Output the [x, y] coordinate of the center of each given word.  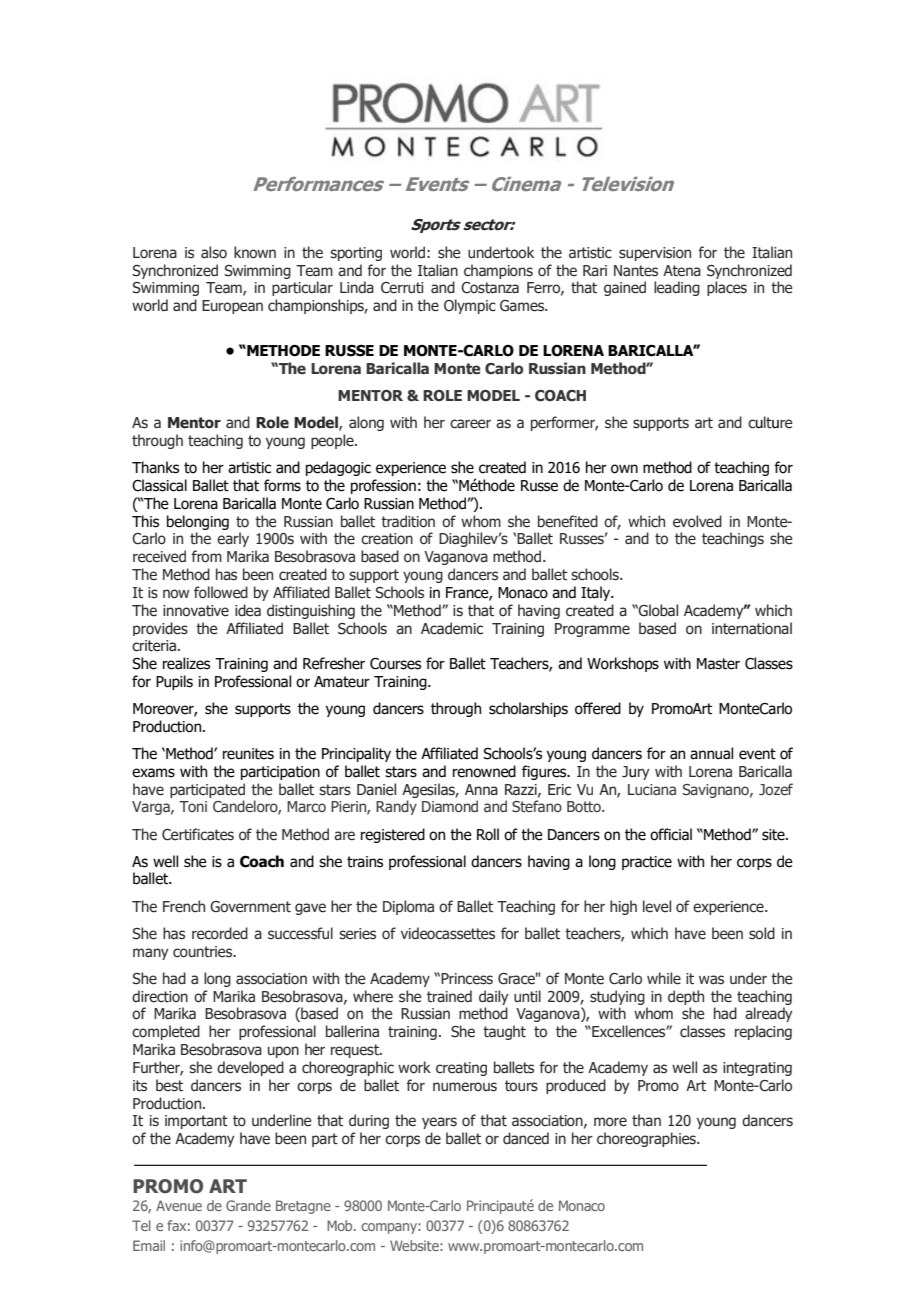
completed [166, 1032]
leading [677, 288]
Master [718, 664]
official [671, 834]
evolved [697, 521]
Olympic [470, 306]
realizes [186, 663]
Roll [488, 834]
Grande [248, 1205]
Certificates [198, 834]
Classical [159, 485]
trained [449, 996]
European [232, 307]
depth [686, 997]
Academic [452, 628]
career [470, 424]
